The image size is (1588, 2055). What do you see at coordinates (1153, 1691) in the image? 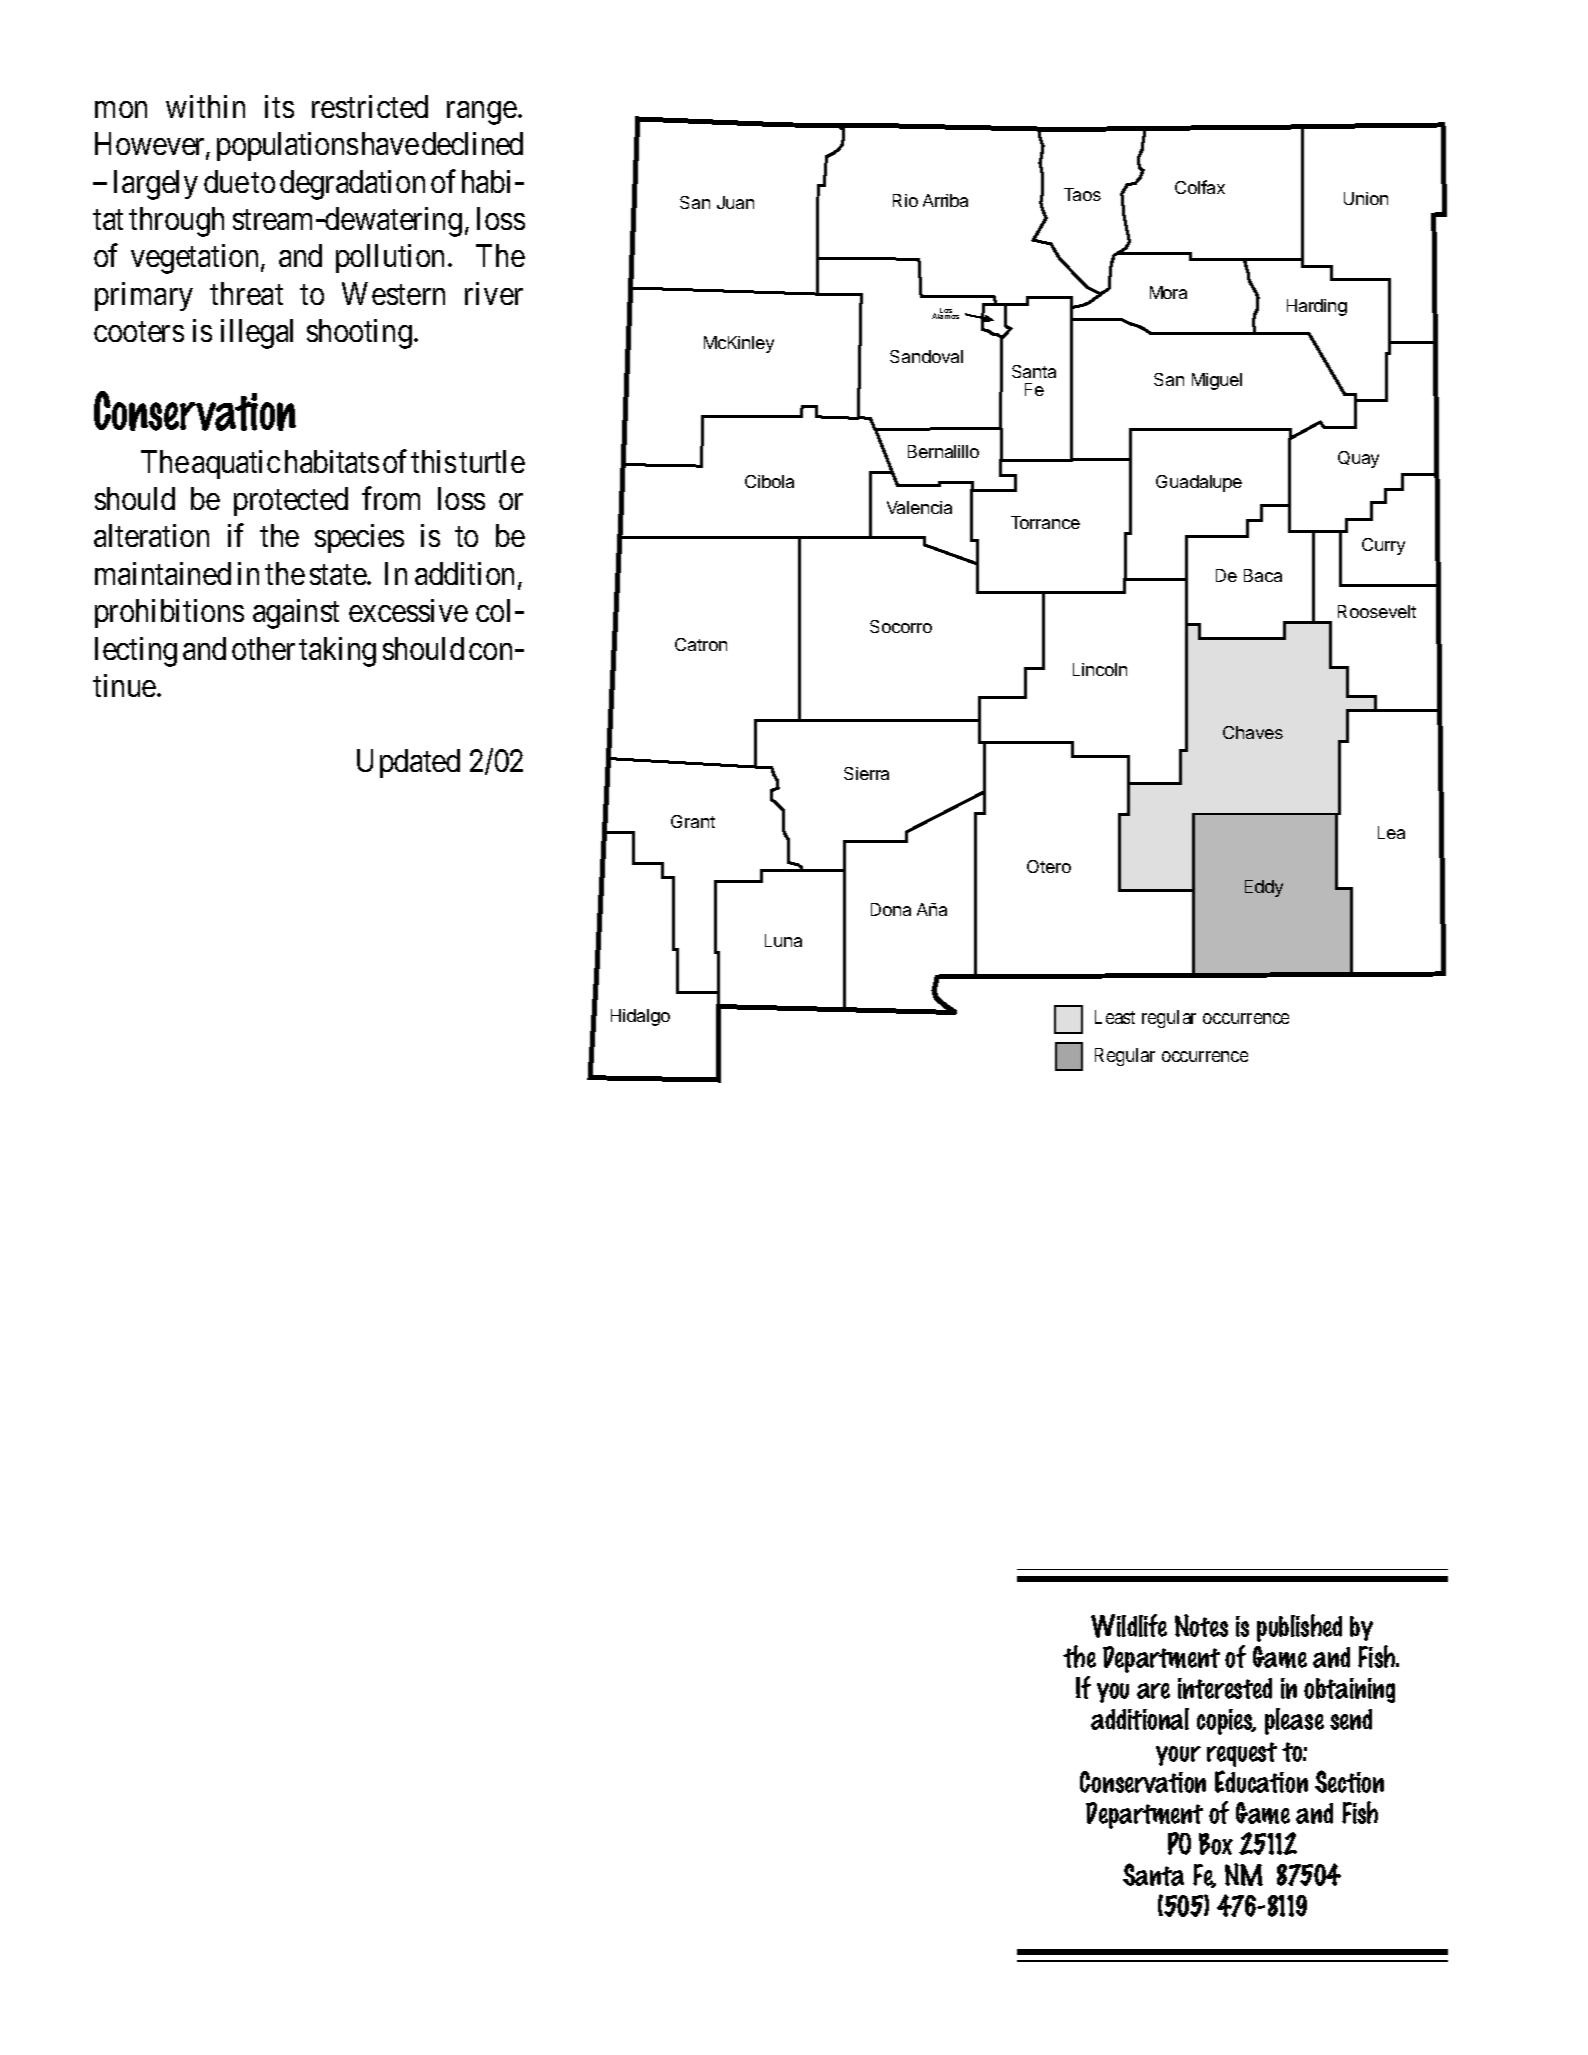
I see `are` at bounding box center [1153, 1691].
